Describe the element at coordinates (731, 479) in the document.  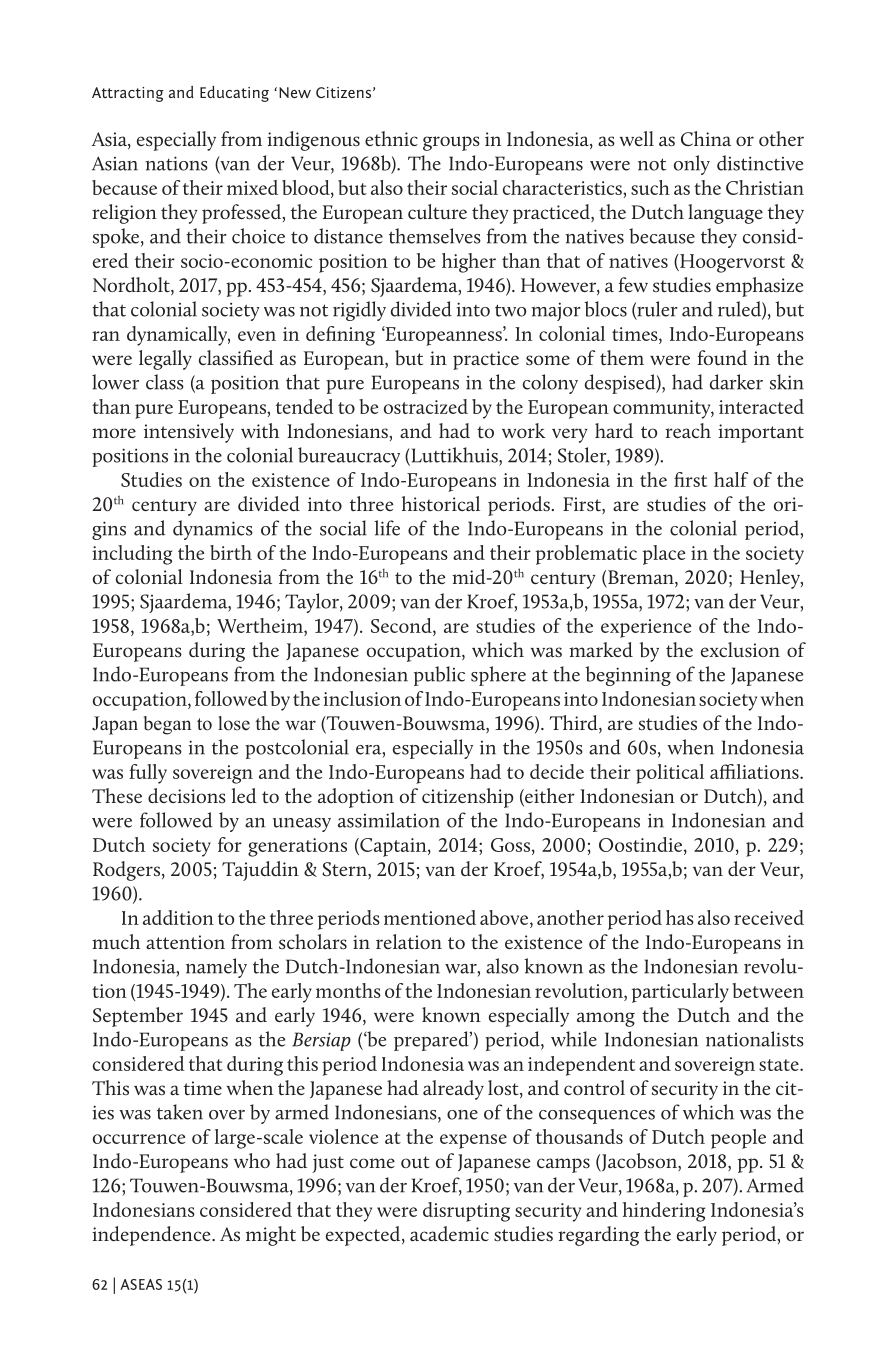
I see `half` at that location.
